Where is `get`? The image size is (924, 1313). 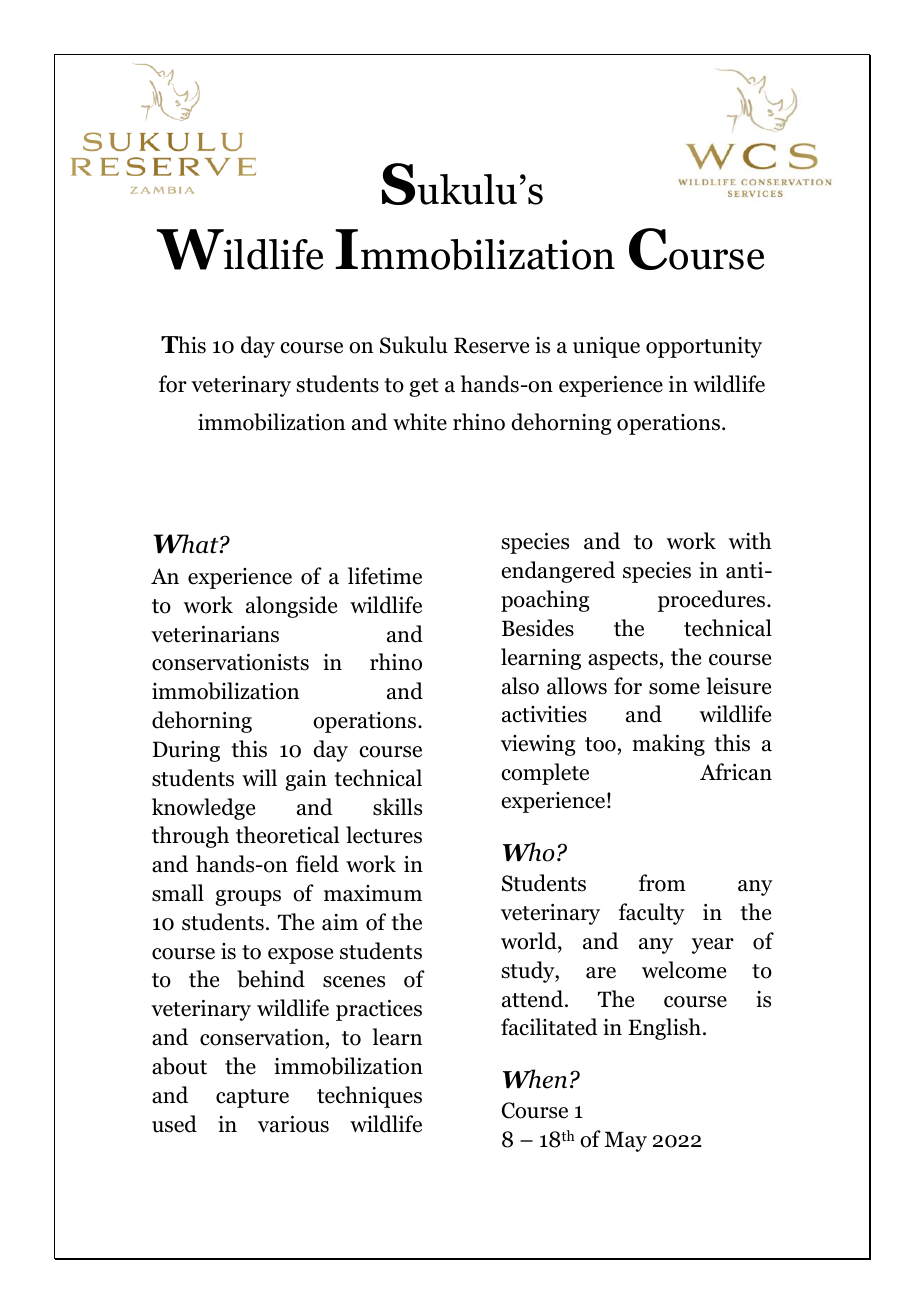
get is located at coordinates (424, 387).
